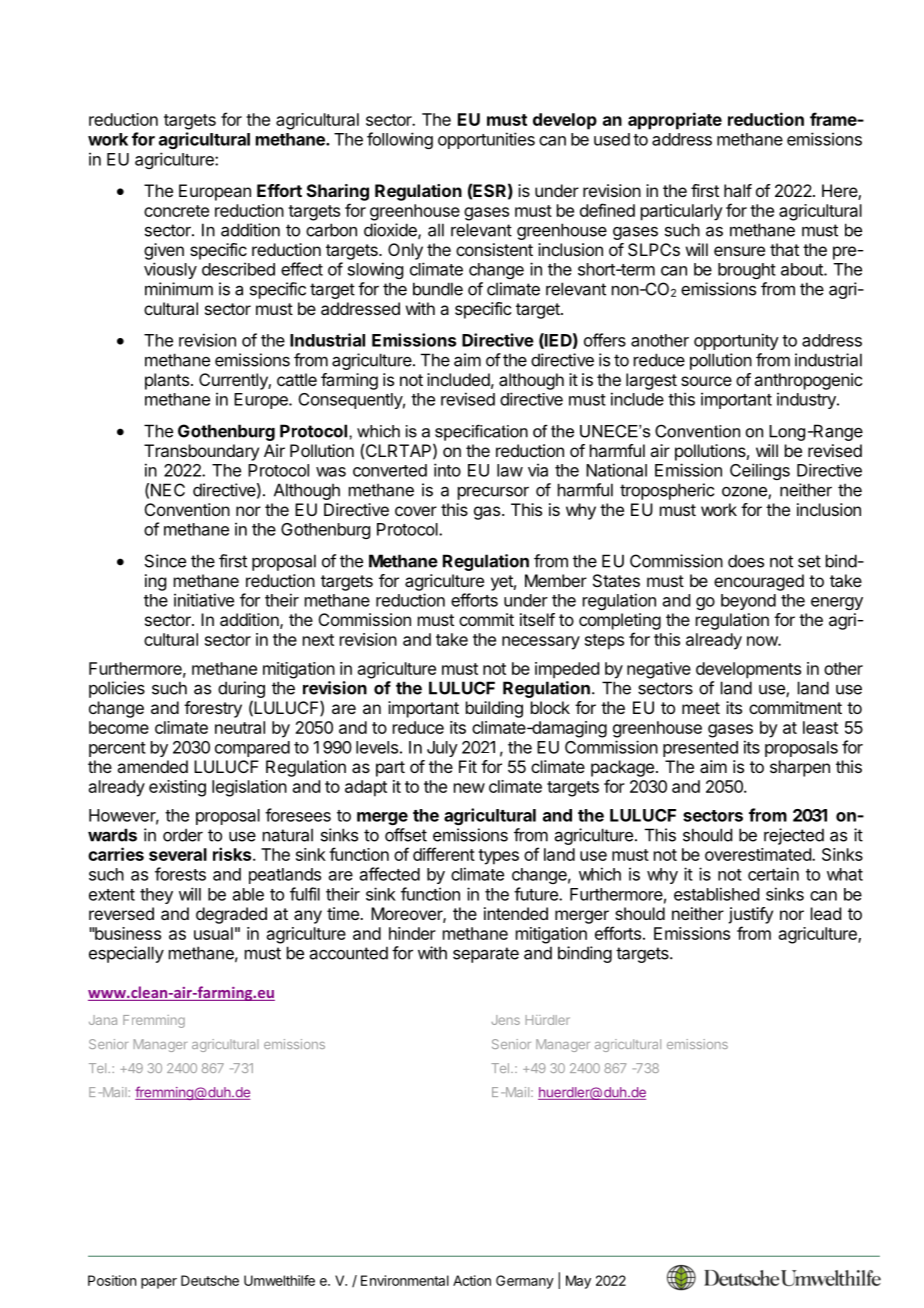  Describe the element at coordinates (773, 874) in the screenshot. I see `certain` at that location.
